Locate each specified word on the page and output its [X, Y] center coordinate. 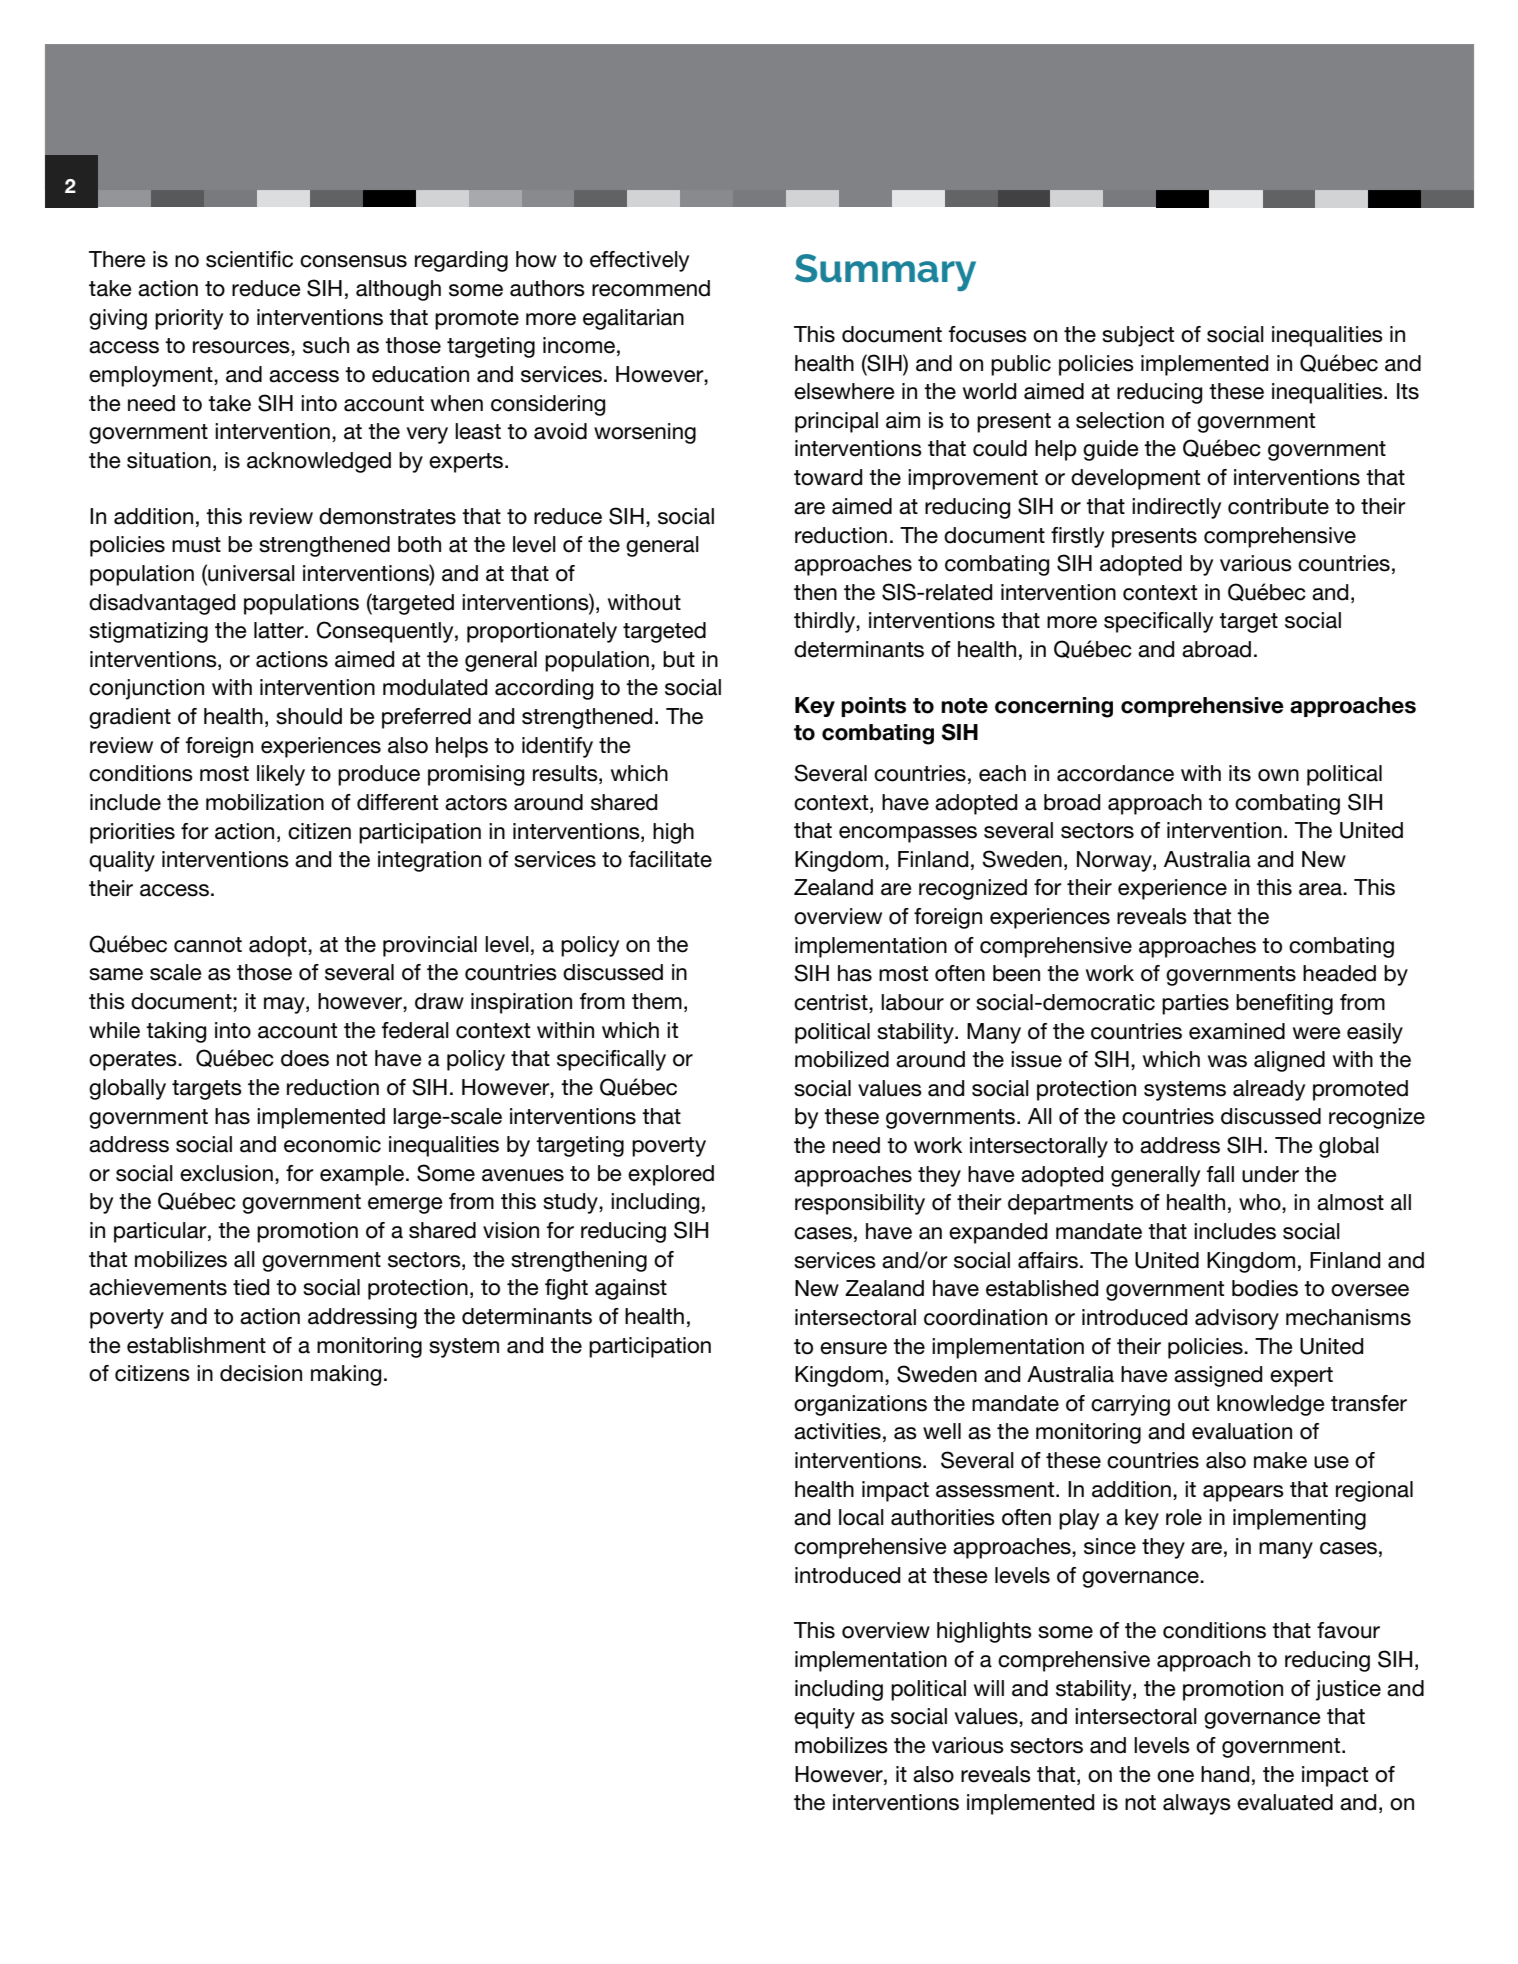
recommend [651, 288]
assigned [1218, 1376]
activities [837, 1431]
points [873, 707]
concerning [1054, 707]
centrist [832, 1003]
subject [1138, 336]
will [989, 1688]
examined [1237, 1031]
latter [280, 630]
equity [824, 1718]
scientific [249, 259]
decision [261, 1373]
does [305, 1058]
